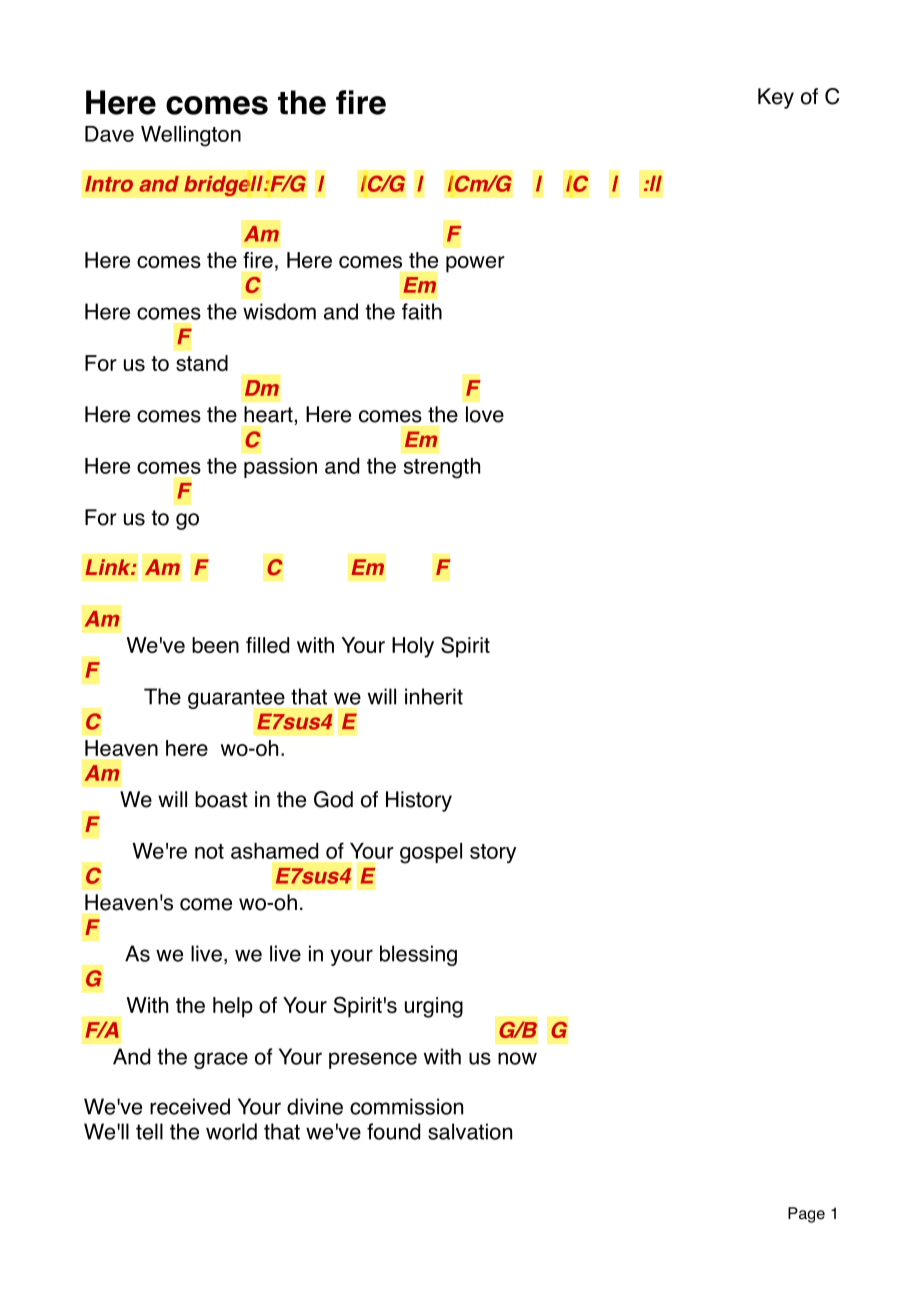  I want to click on strength, so click(442, 468).
